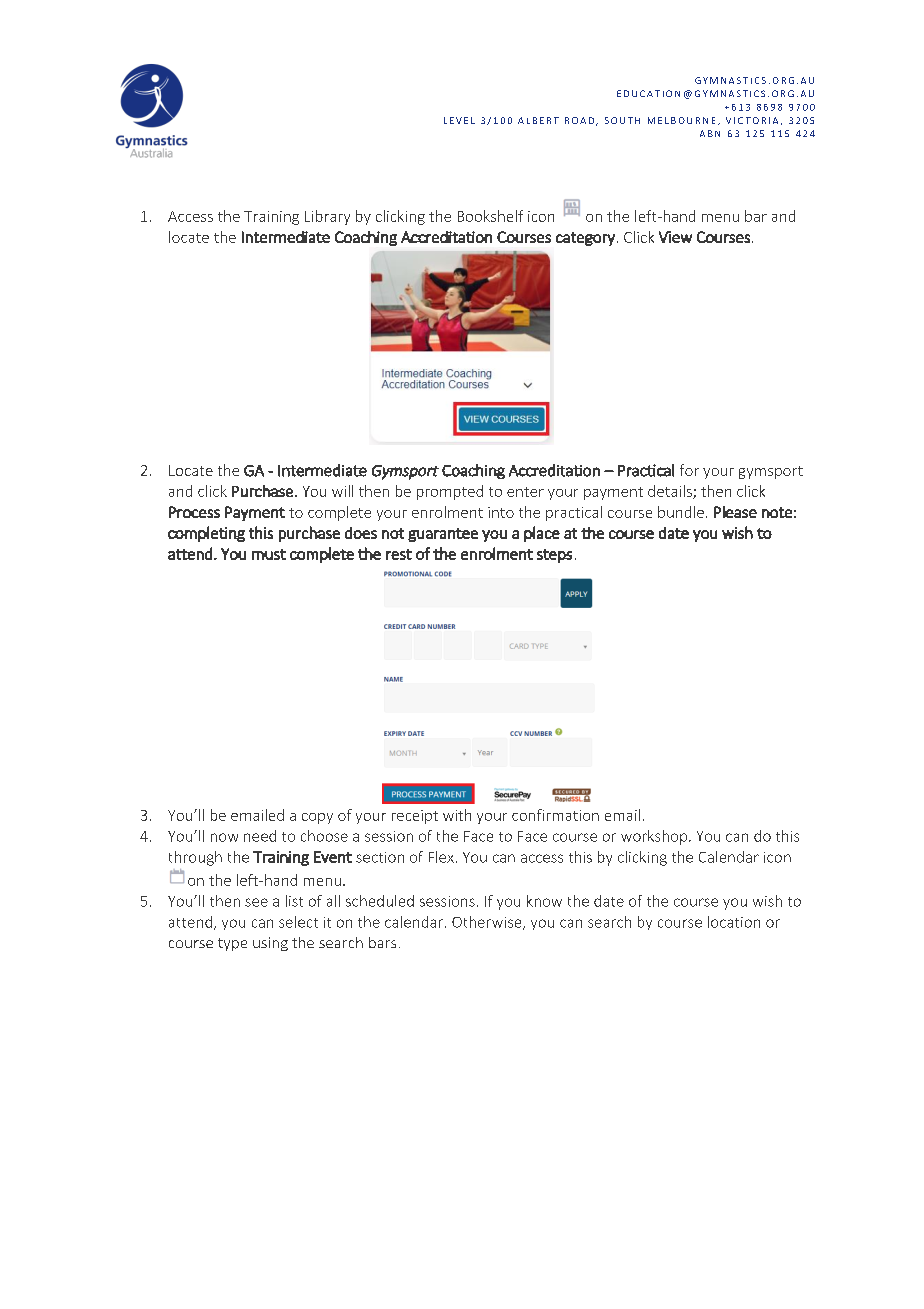  Describe the element at coordinates (256, 902) in the screenshot. I see `see` at that location.
